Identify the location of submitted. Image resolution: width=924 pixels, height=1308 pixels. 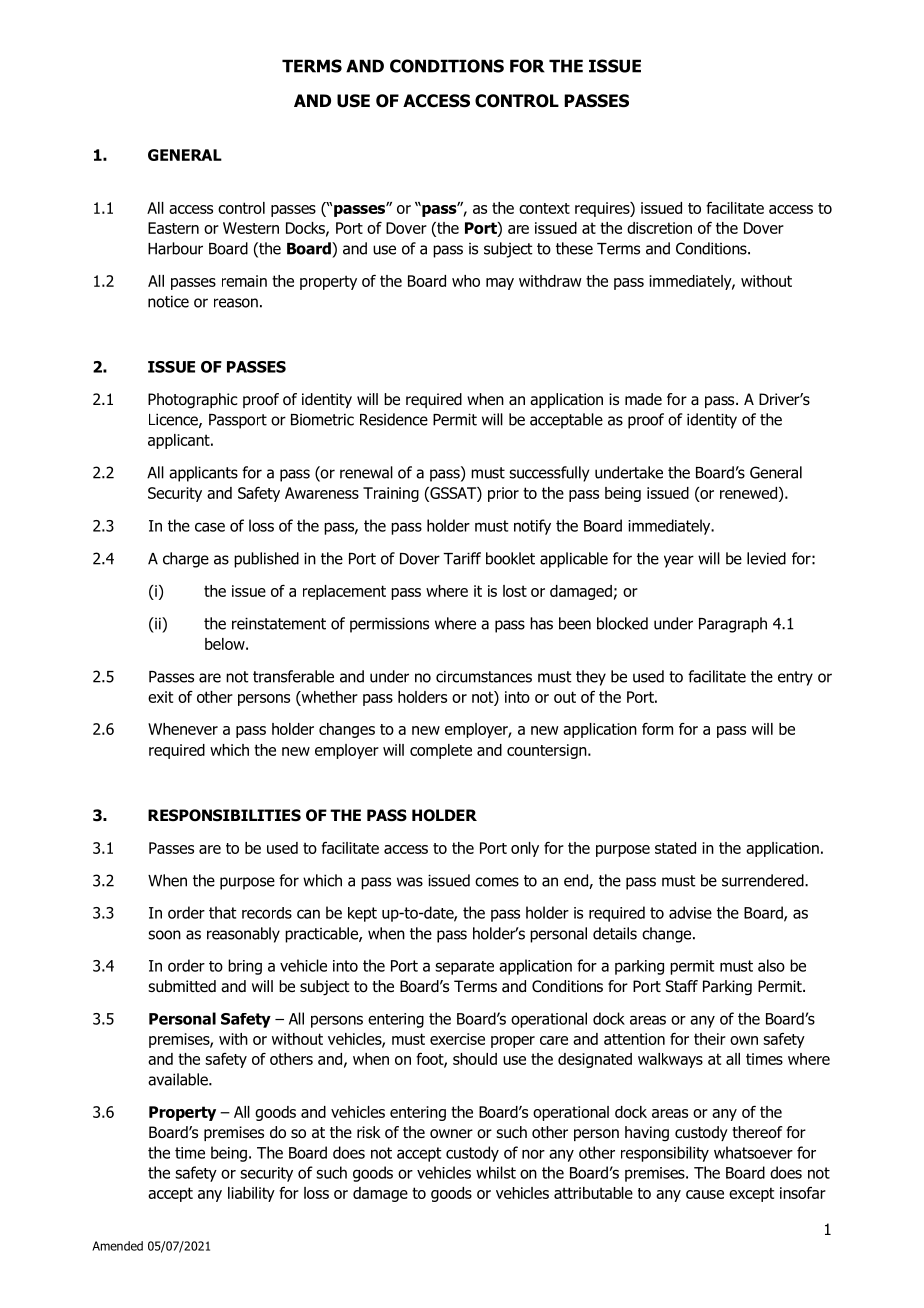
(182, 986).
